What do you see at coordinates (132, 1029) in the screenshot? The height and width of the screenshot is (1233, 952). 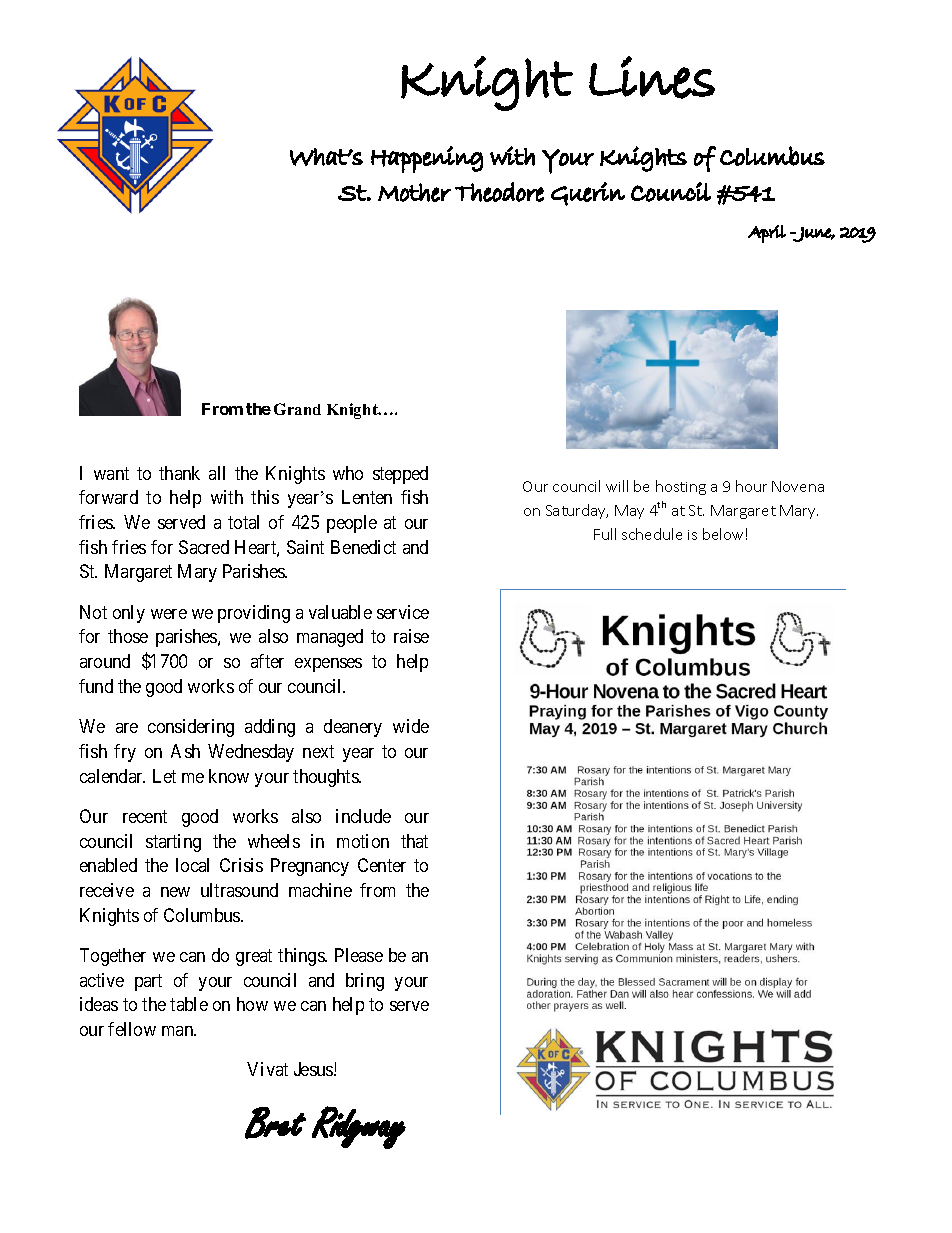 I see `fellow` at bounding box center [132, 1029].
